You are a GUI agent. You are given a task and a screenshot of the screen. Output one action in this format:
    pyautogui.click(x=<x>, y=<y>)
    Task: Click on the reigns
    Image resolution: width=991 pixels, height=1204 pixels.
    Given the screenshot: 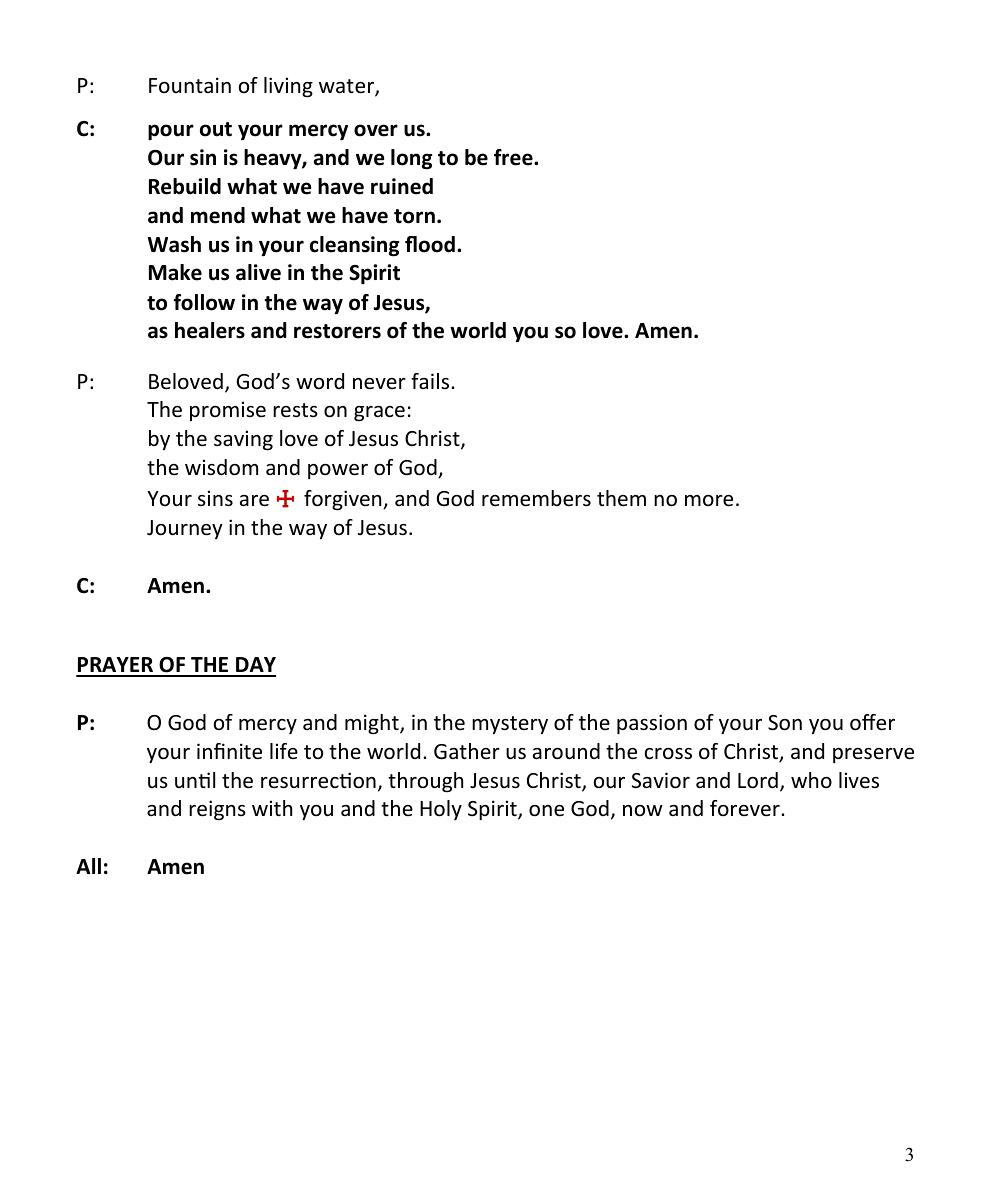 What is the action you would take?
    pyautogui.click(x=217, y=810)
